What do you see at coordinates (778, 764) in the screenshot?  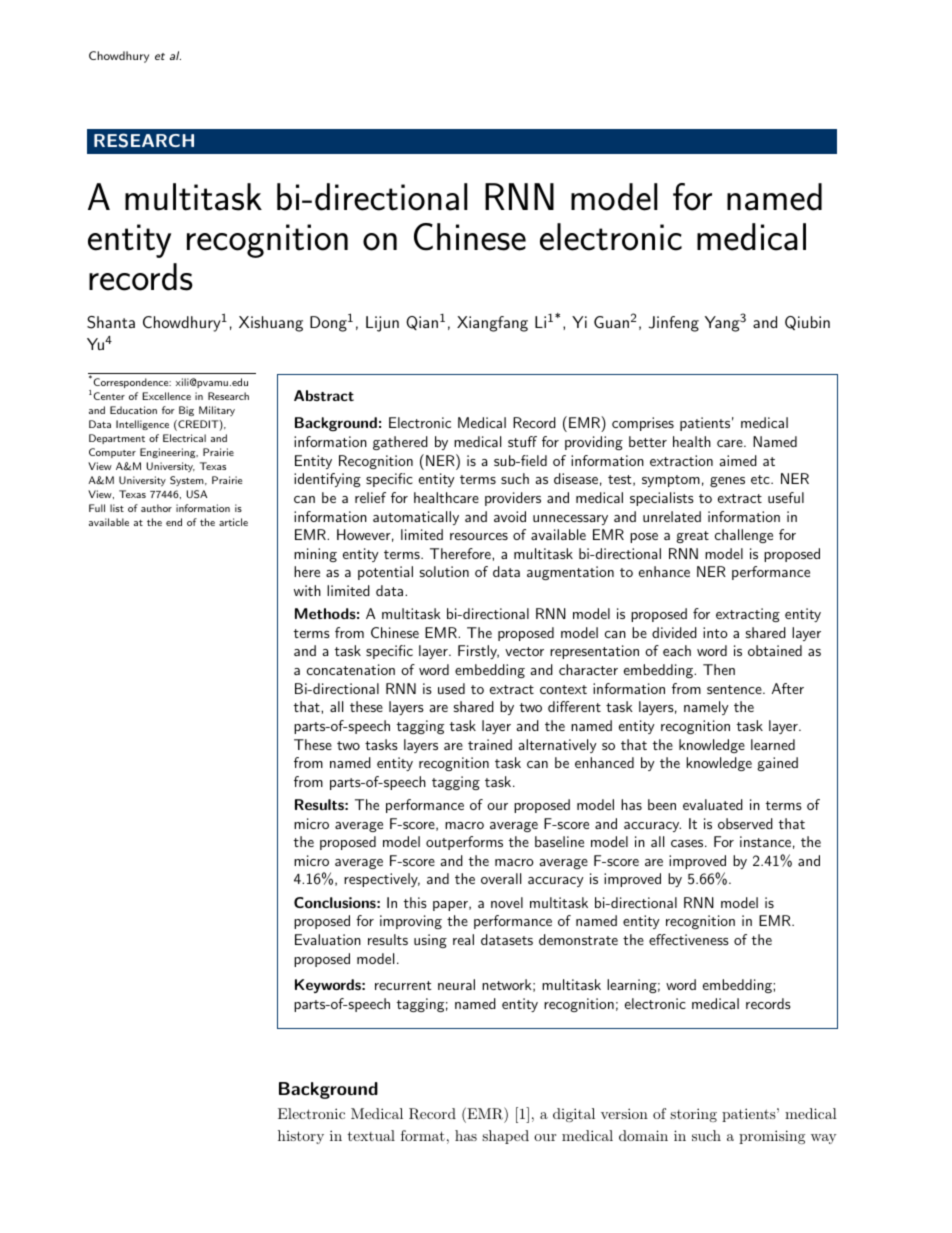 I see `gained` at bounding box center [778, 764].
